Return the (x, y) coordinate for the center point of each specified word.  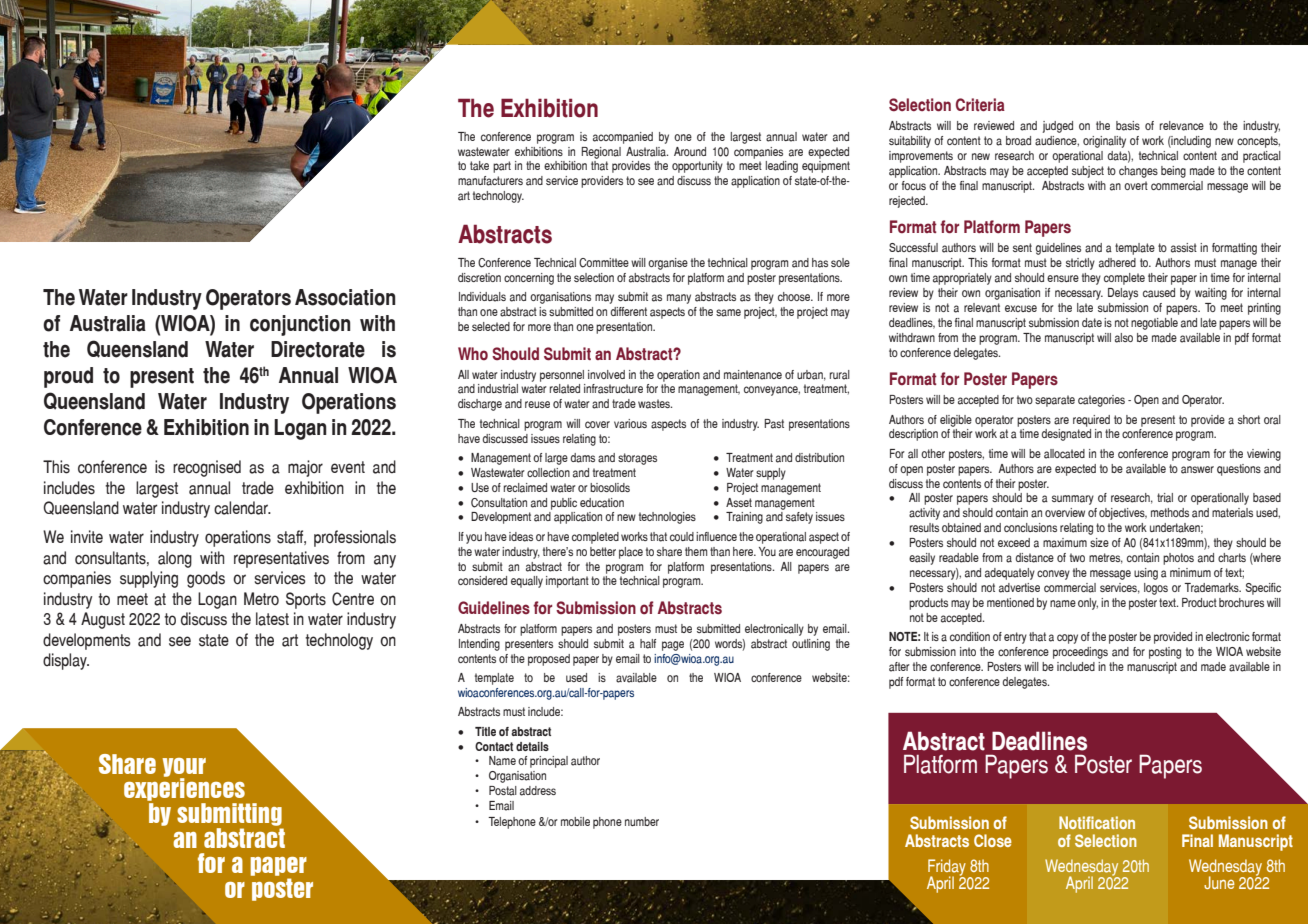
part (502, 167)
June (1219, 882)
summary (1073, 500)
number (642, 821)
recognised (207, 468)
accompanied (623, 138)
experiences (185, 790)
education (602, 503)
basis (1128, 126)
